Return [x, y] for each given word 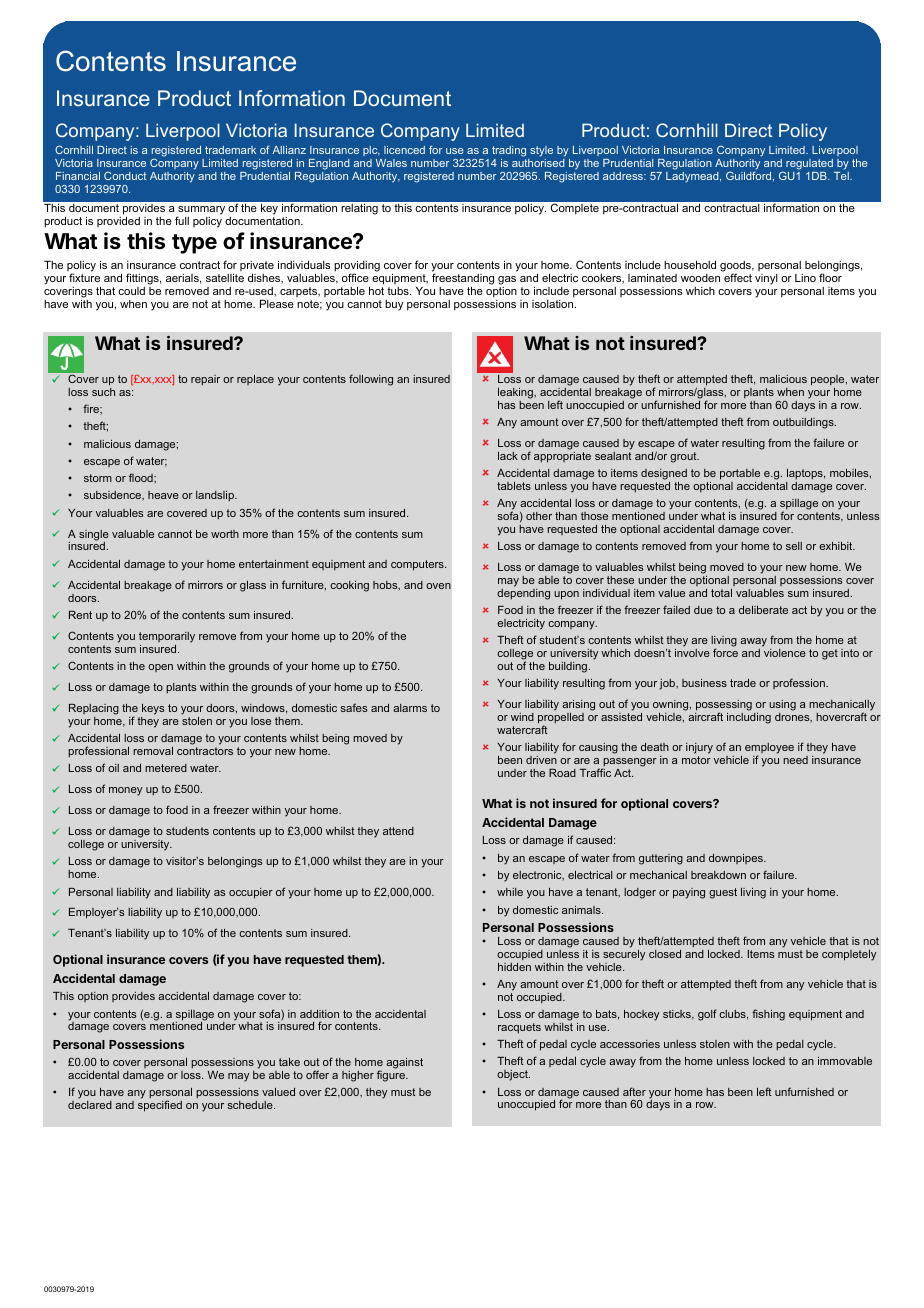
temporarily [167, 637]
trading [510, 153]
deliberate [763, 610]
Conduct [125, 175]
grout [684, 457]
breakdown [718, 875]
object [513, 1075]
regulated [809, 164]
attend [398, 831]
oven [438, 586]
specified [160, 1106]
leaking [516, 393]
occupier [251, 893]
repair [205, 380]
